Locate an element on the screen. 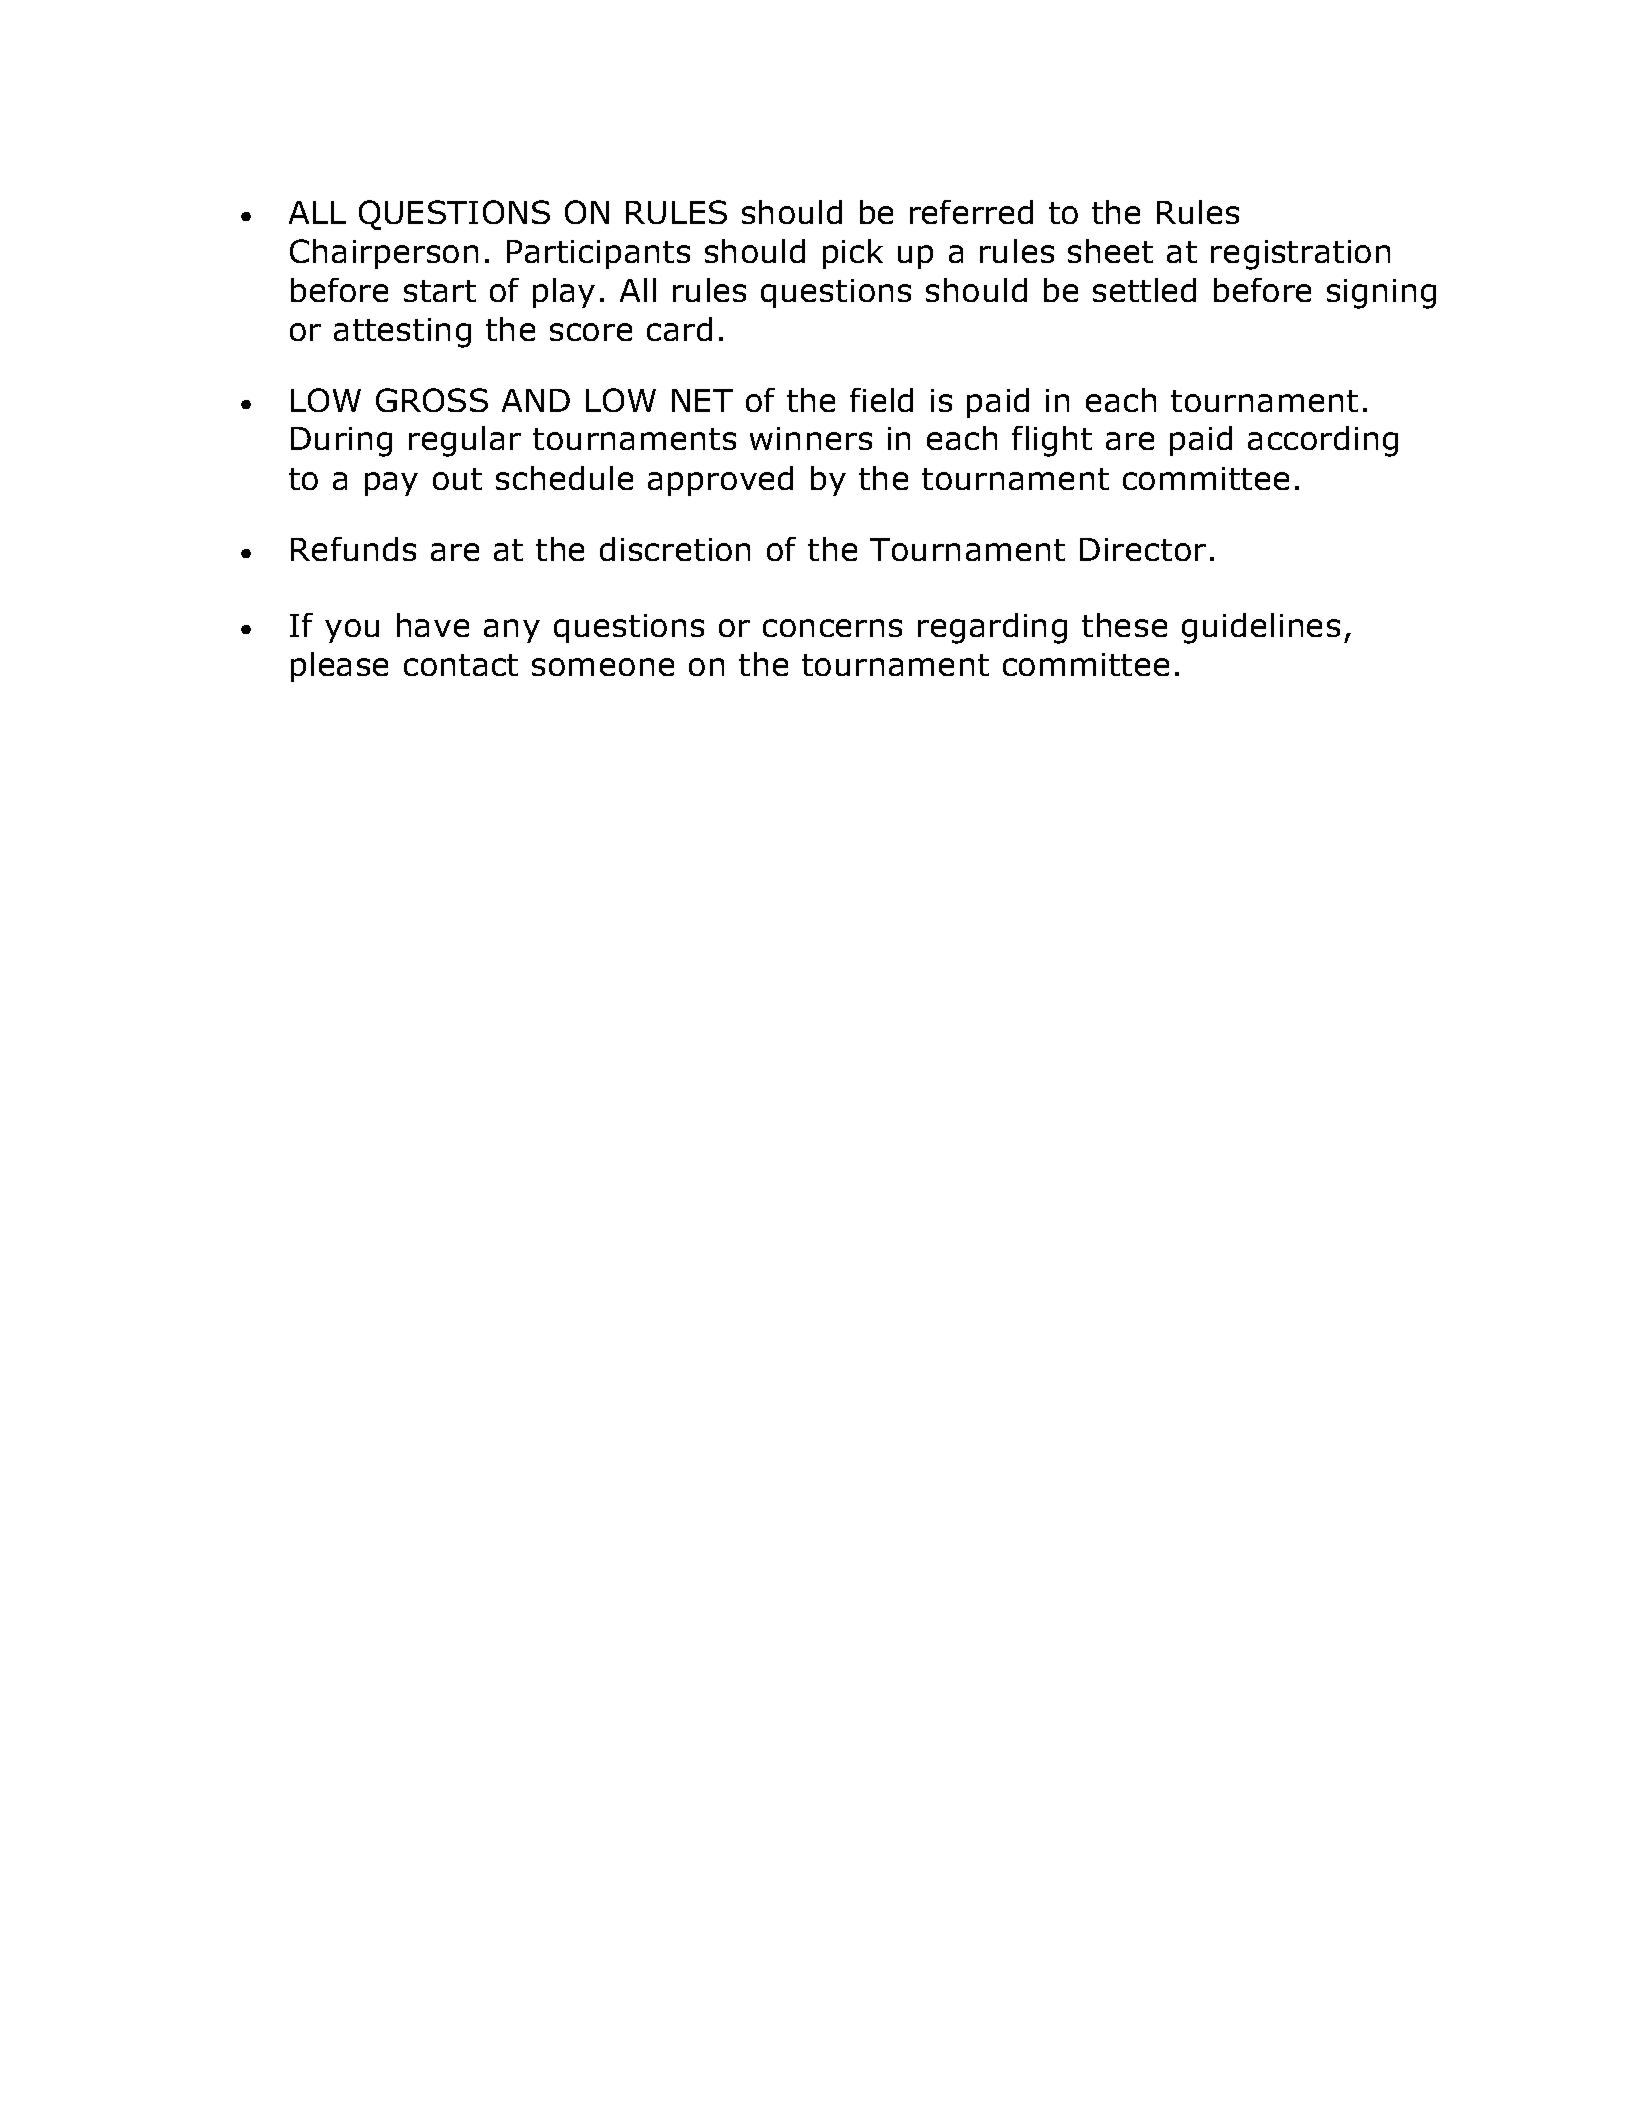 The height and width of the screenshot is (2114, 1634). registration is located at coordinates (1300, 255).
